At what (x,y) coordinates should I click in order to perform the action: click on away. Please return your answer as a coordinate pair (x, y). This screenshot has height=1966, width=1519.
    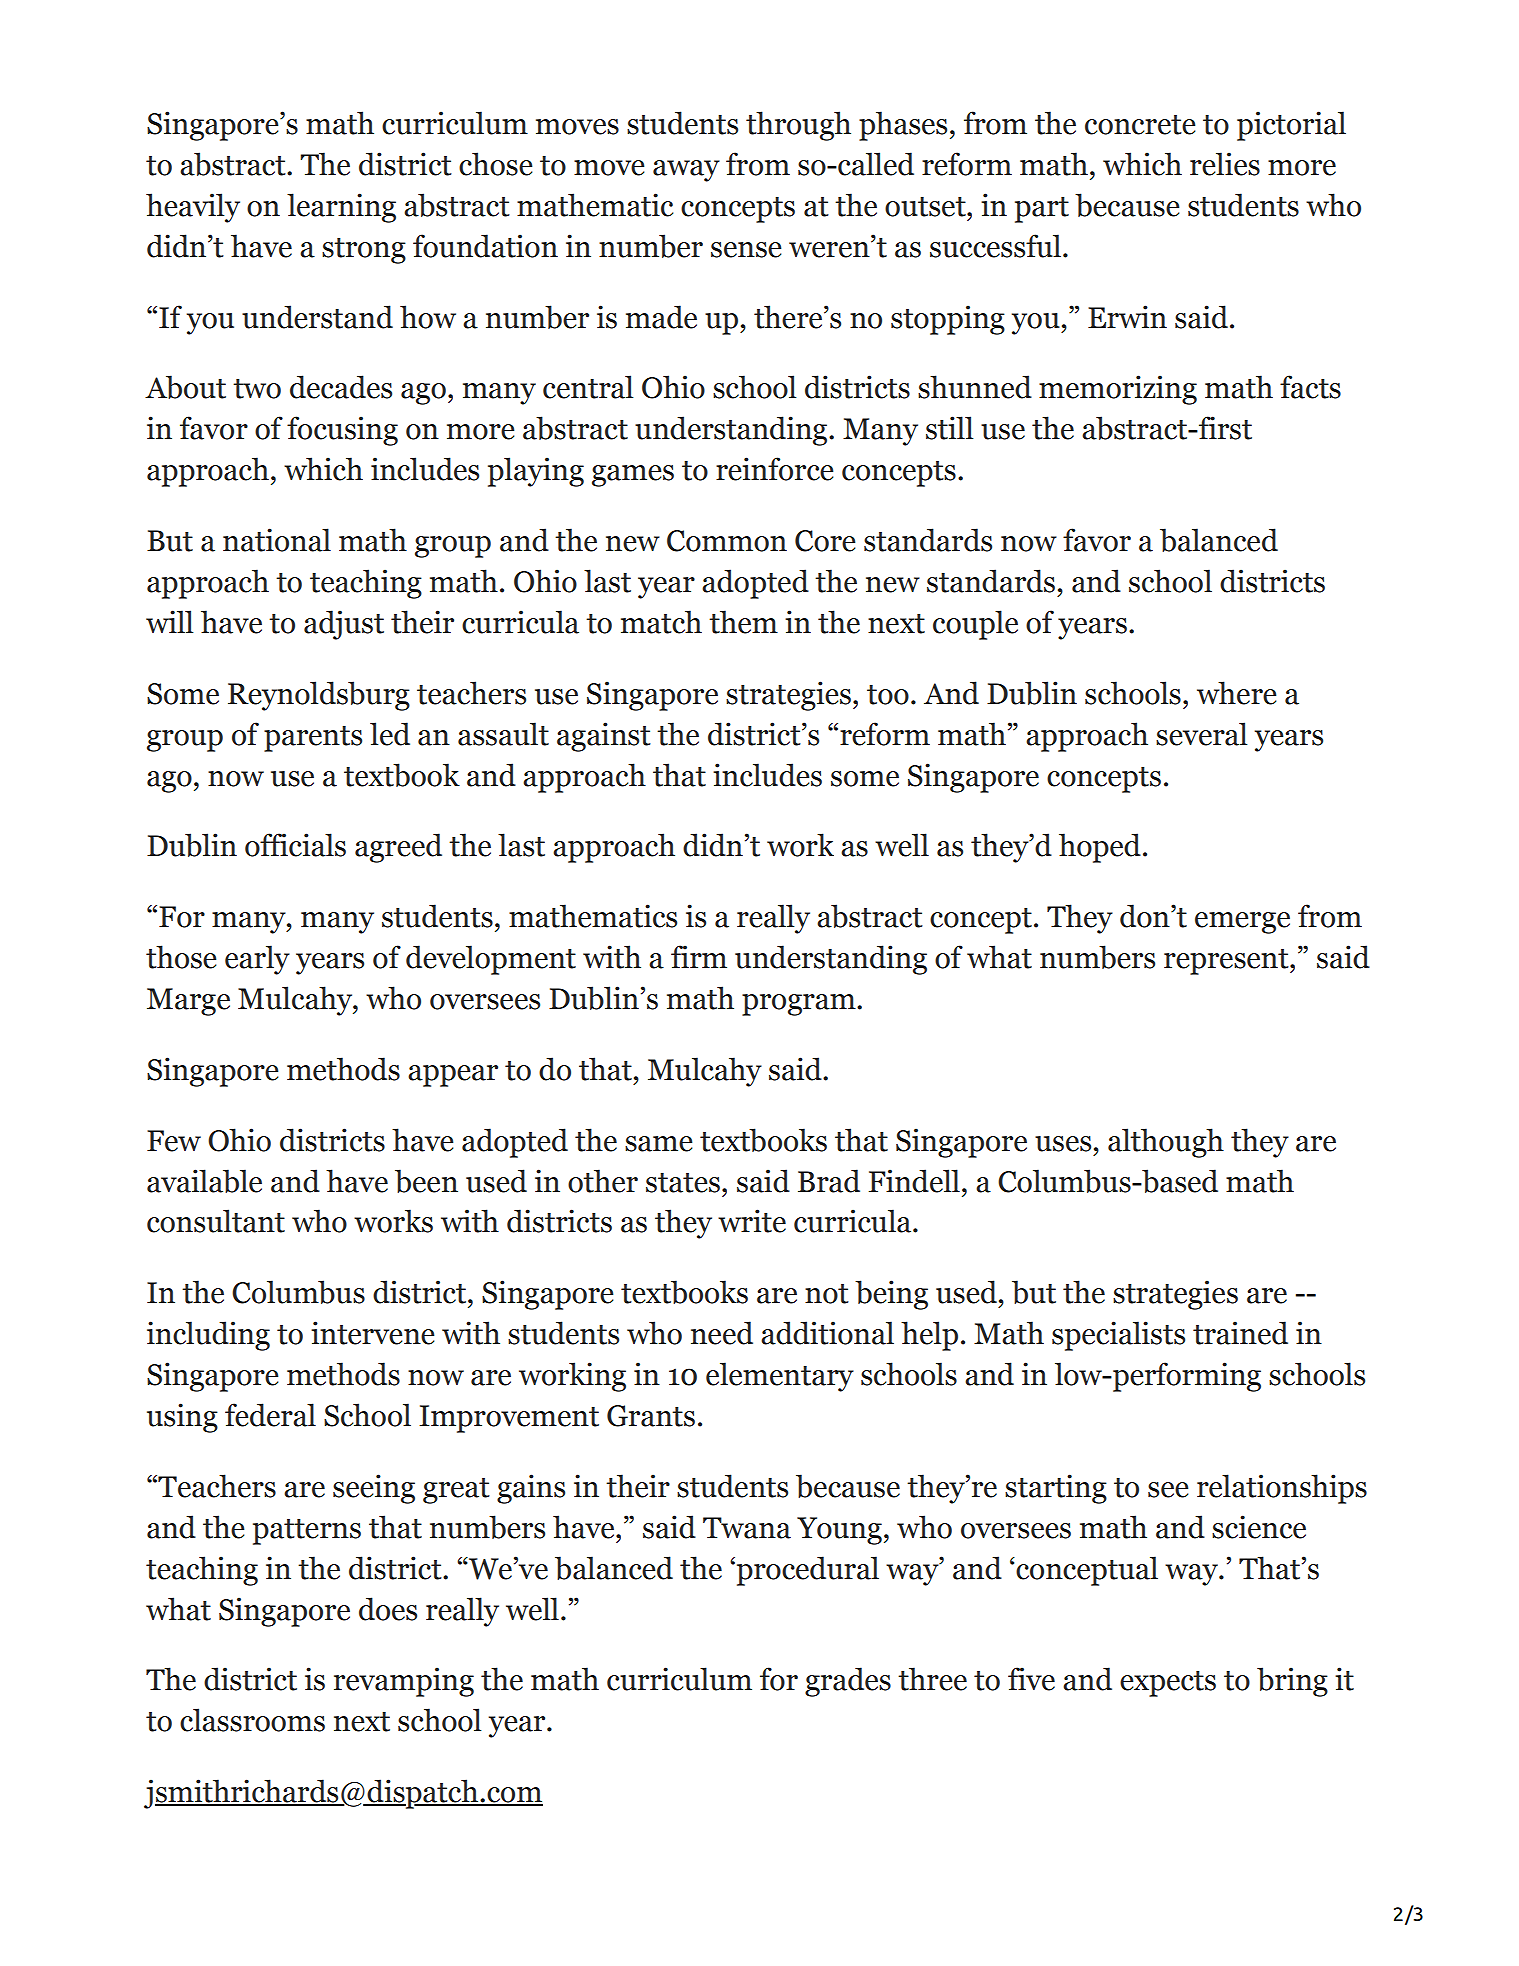
    Looking at the image, I should click on (686, 171).
